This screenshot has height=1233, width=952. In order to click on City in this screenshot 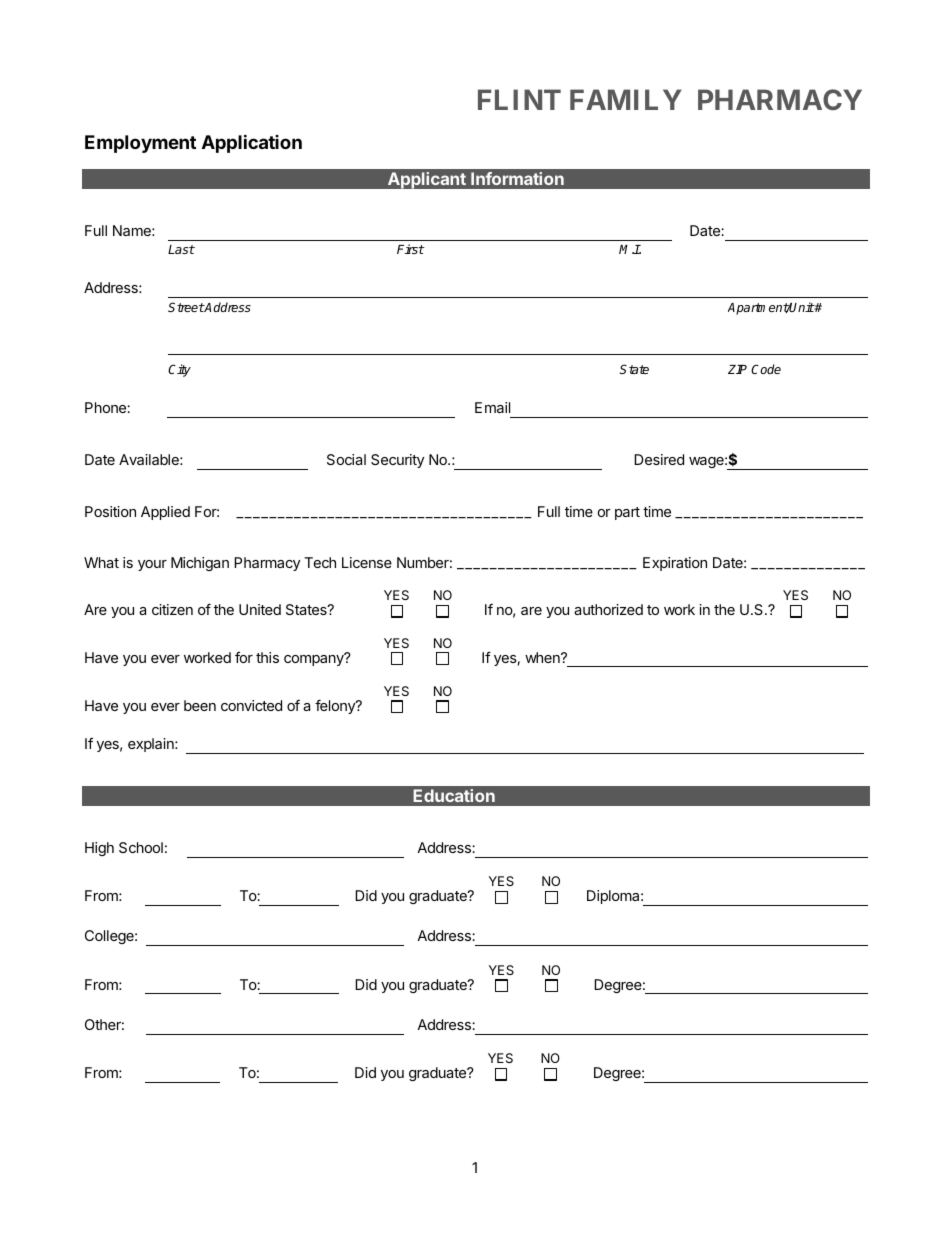, I will do `click(179, 370)`.
